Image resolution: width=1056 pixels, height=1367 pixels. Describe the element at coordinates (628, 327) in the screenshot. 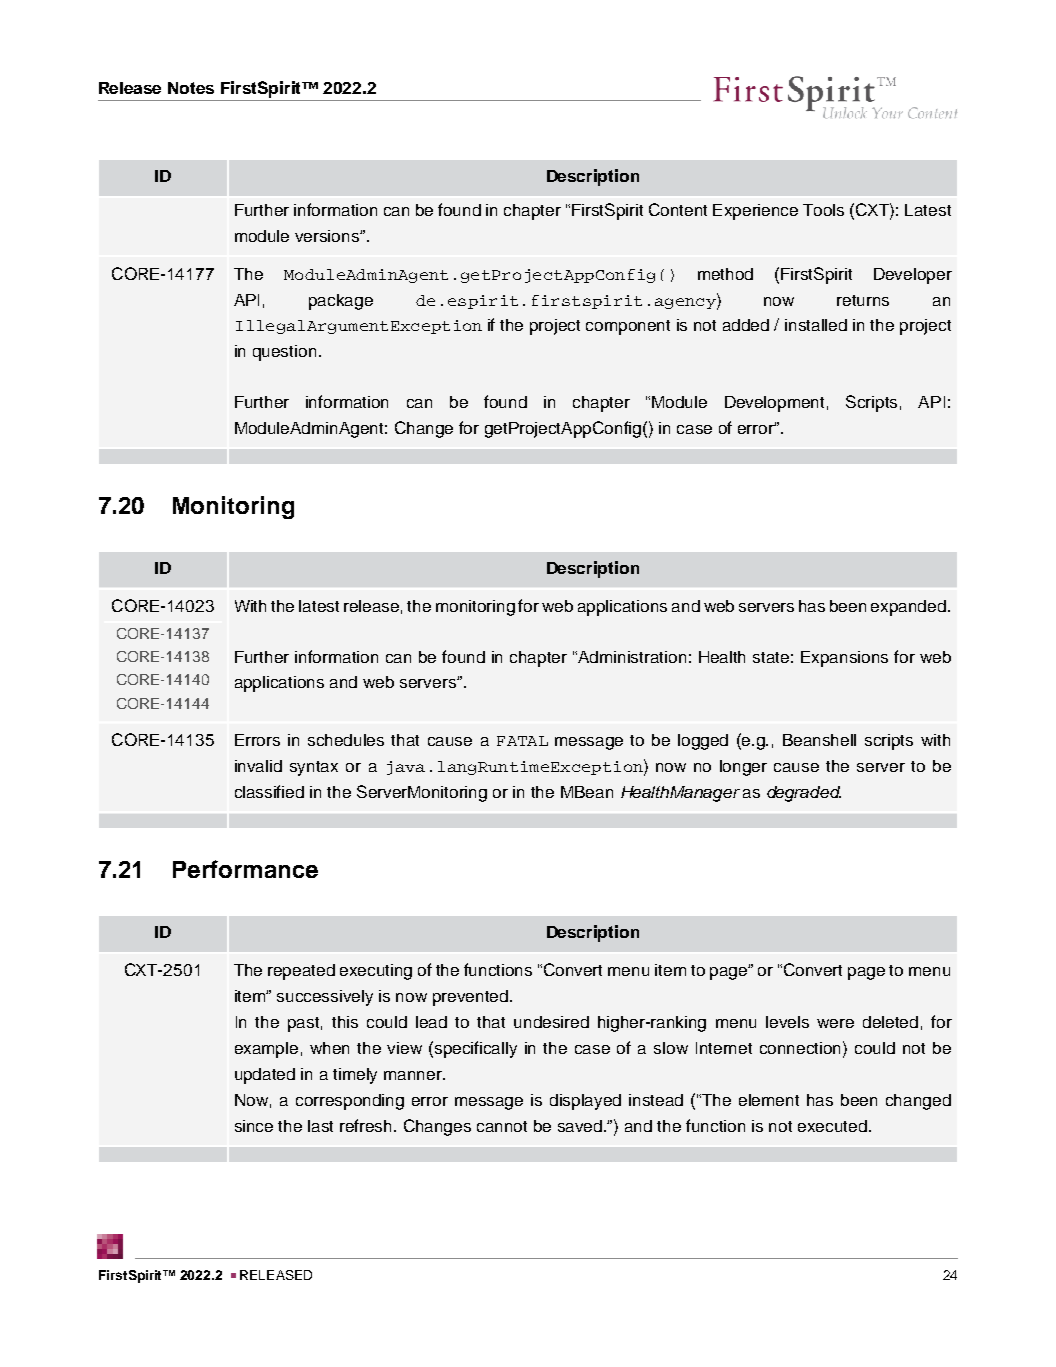

I see `component` at that location.
